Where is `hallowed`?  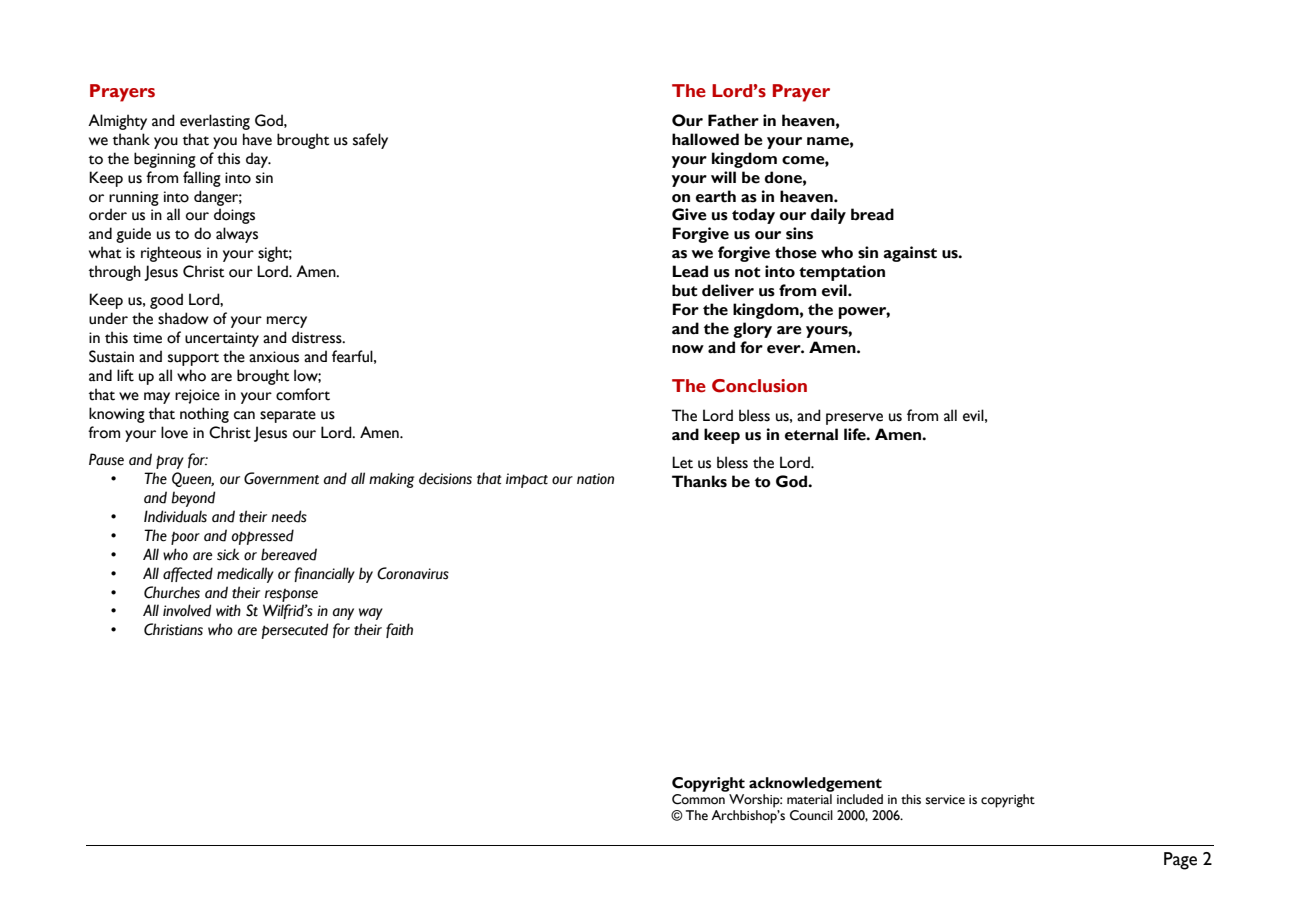 hallowed is located at coordinates (705, 139).
